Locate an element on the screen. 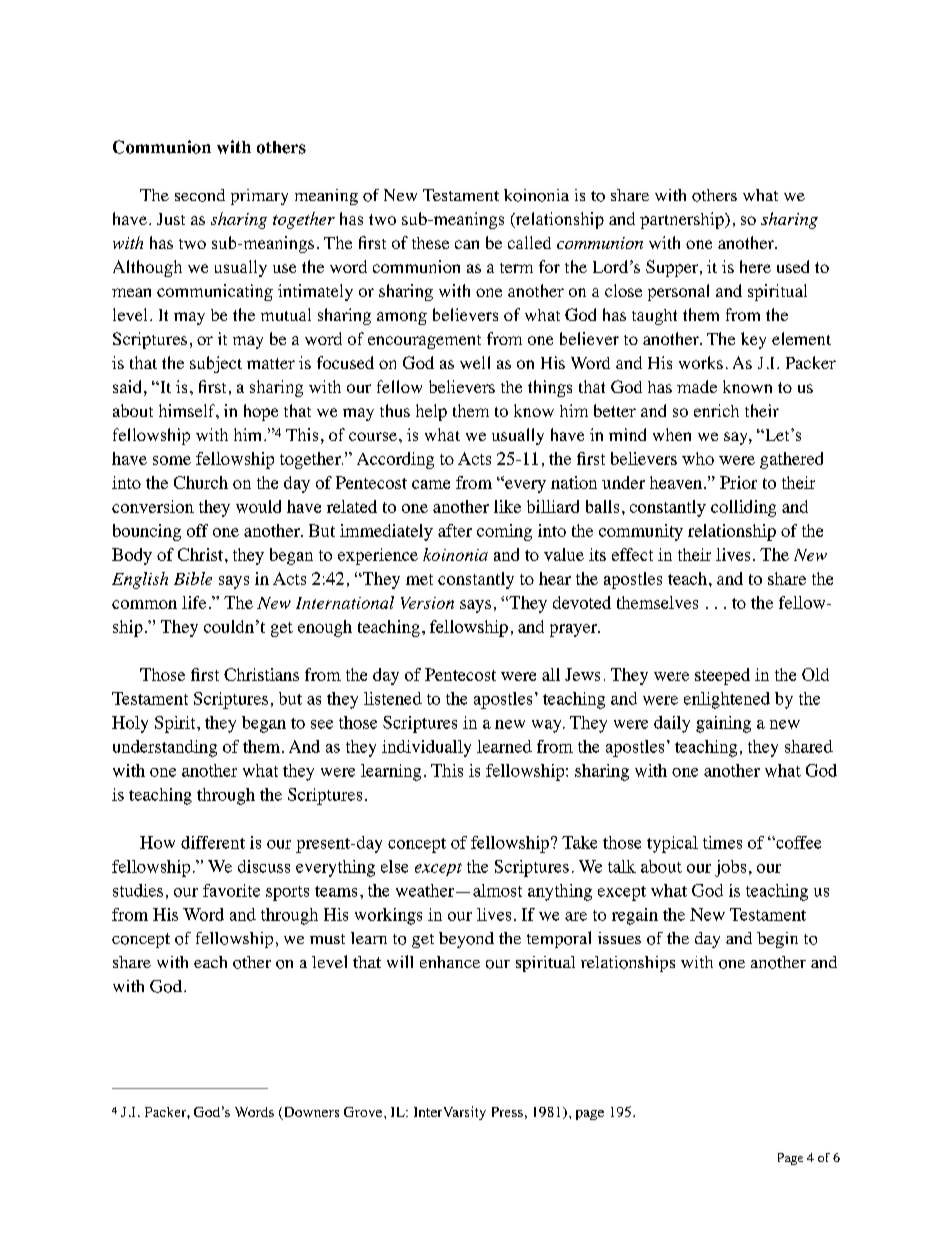  after is located at coordinates (455, 530).
